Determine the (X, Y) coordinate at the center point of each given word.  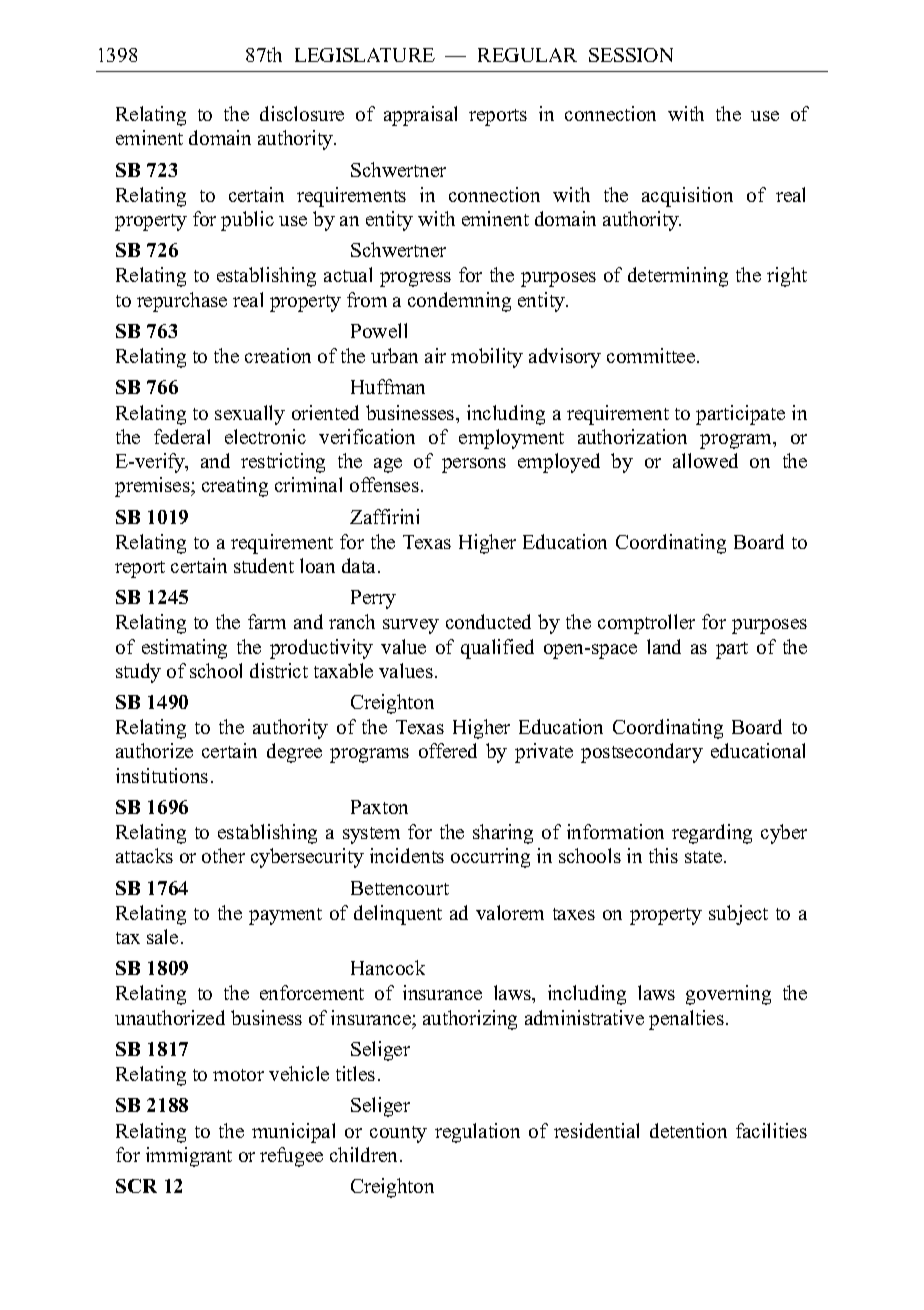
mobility (487, 358)
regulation (477, 1133)
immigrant (189, 1157)
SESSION (631, 55)
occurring (490, 858)
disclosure (302, 113)
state (705, 857)
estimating (184, 649)
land (664, 646)
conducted (488, 621)
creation (278, 355)
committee (651, 355)
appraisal (420, 116)
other (223, 855)
